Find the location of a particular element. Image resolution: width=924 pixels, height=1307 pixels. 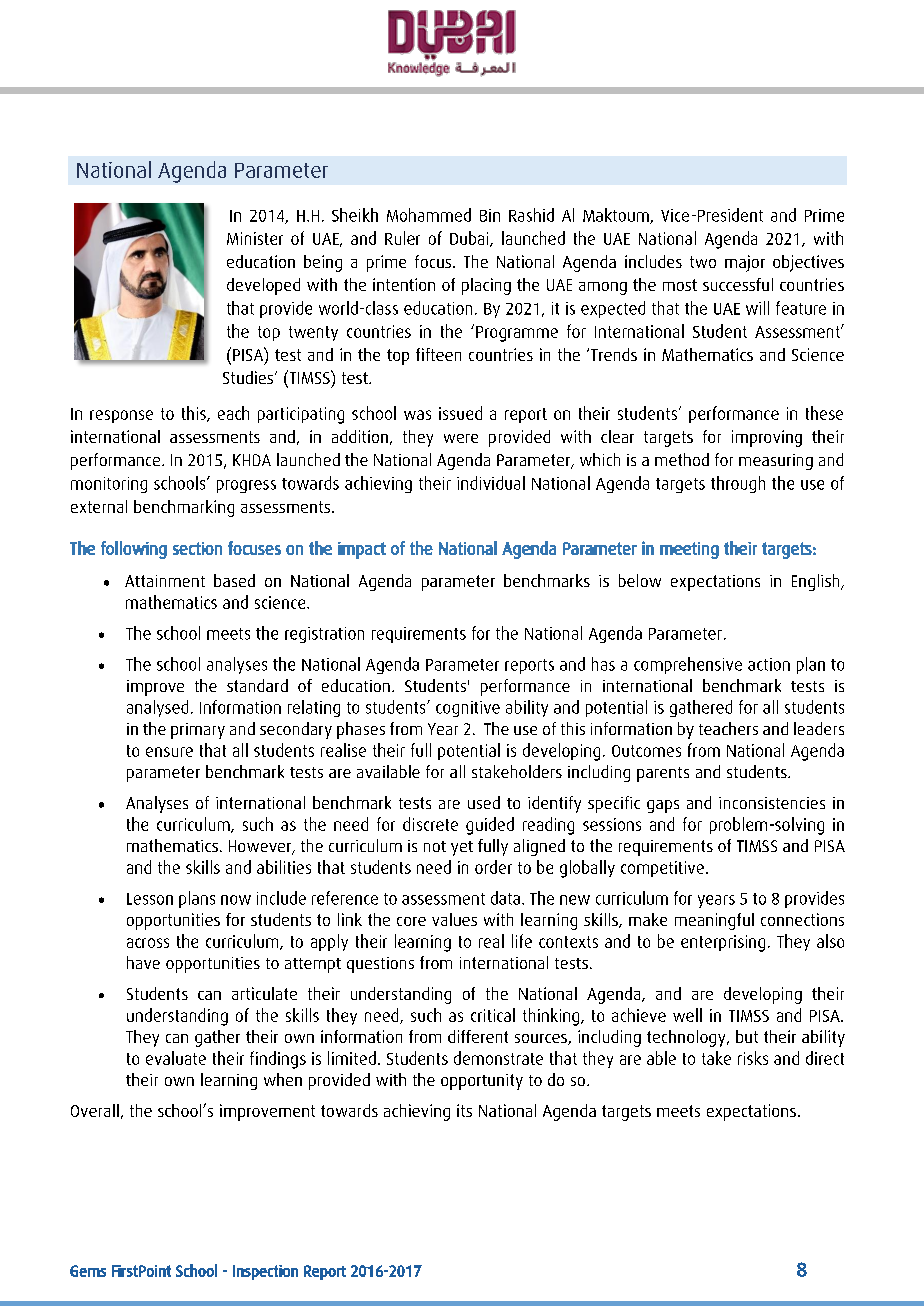

meaningful is located at coordinates (714, 921).
